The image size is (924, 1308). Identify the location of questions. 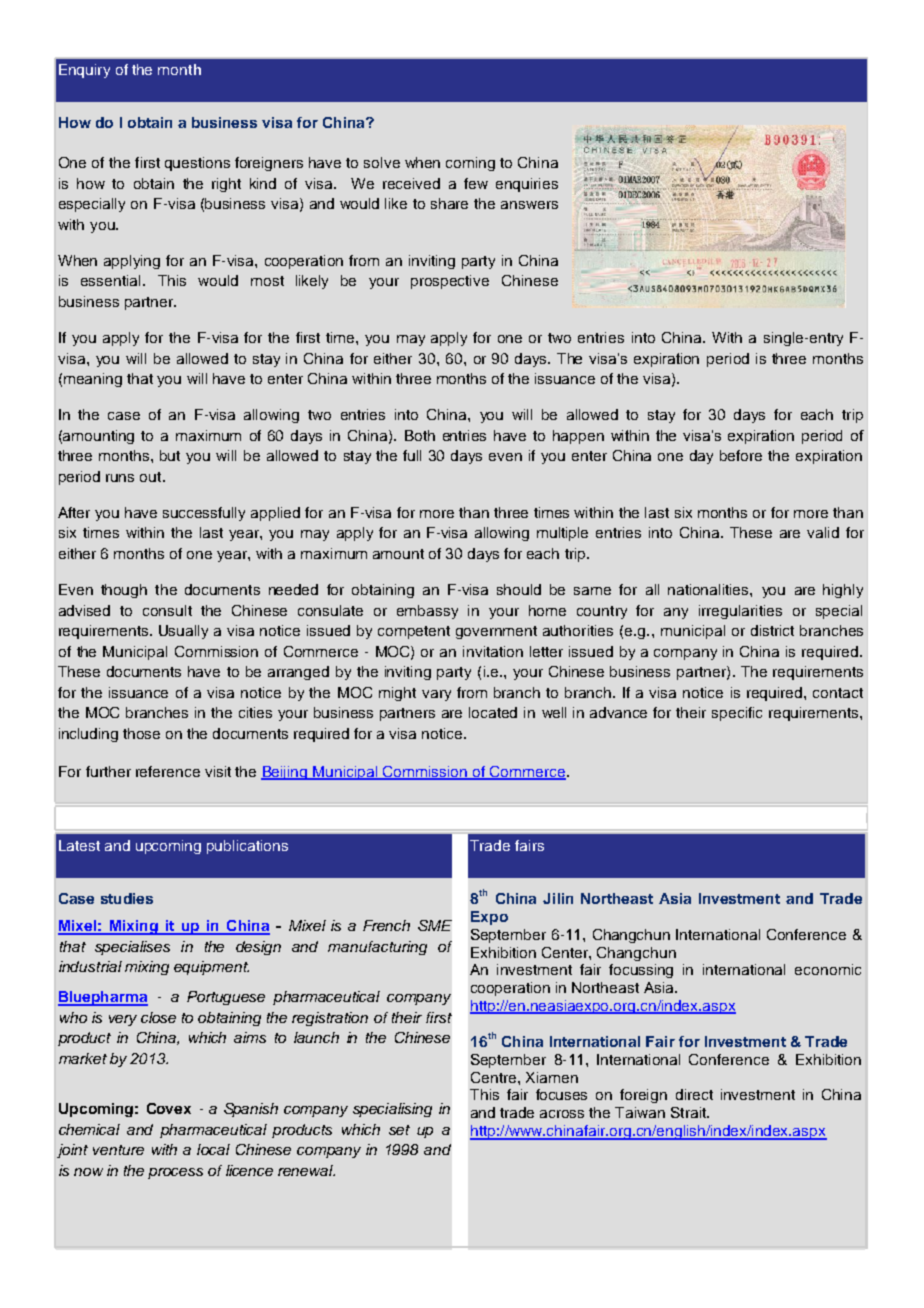
(197, 164).
